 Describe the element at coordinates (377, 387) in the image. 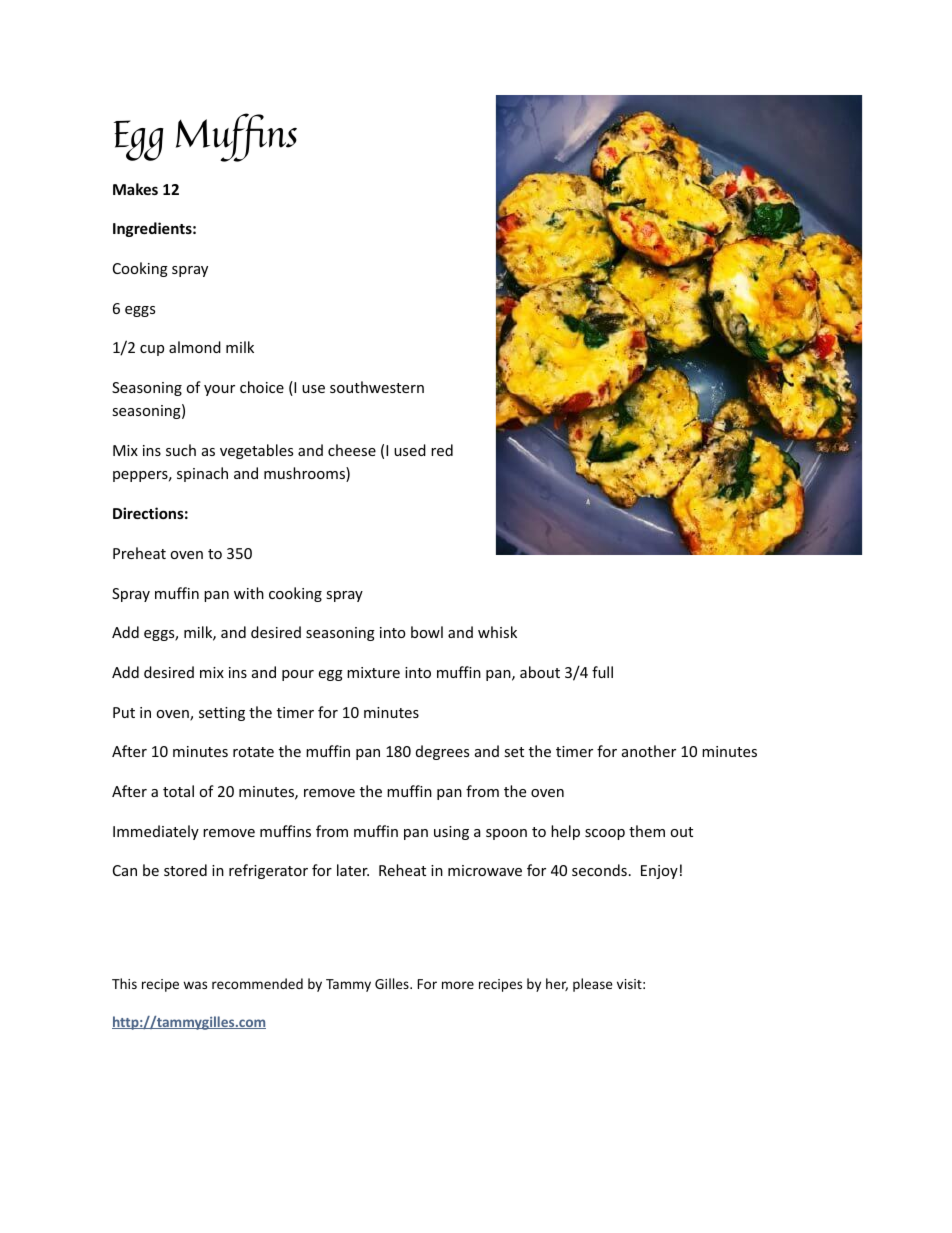

I see `southwestern` at that location.
